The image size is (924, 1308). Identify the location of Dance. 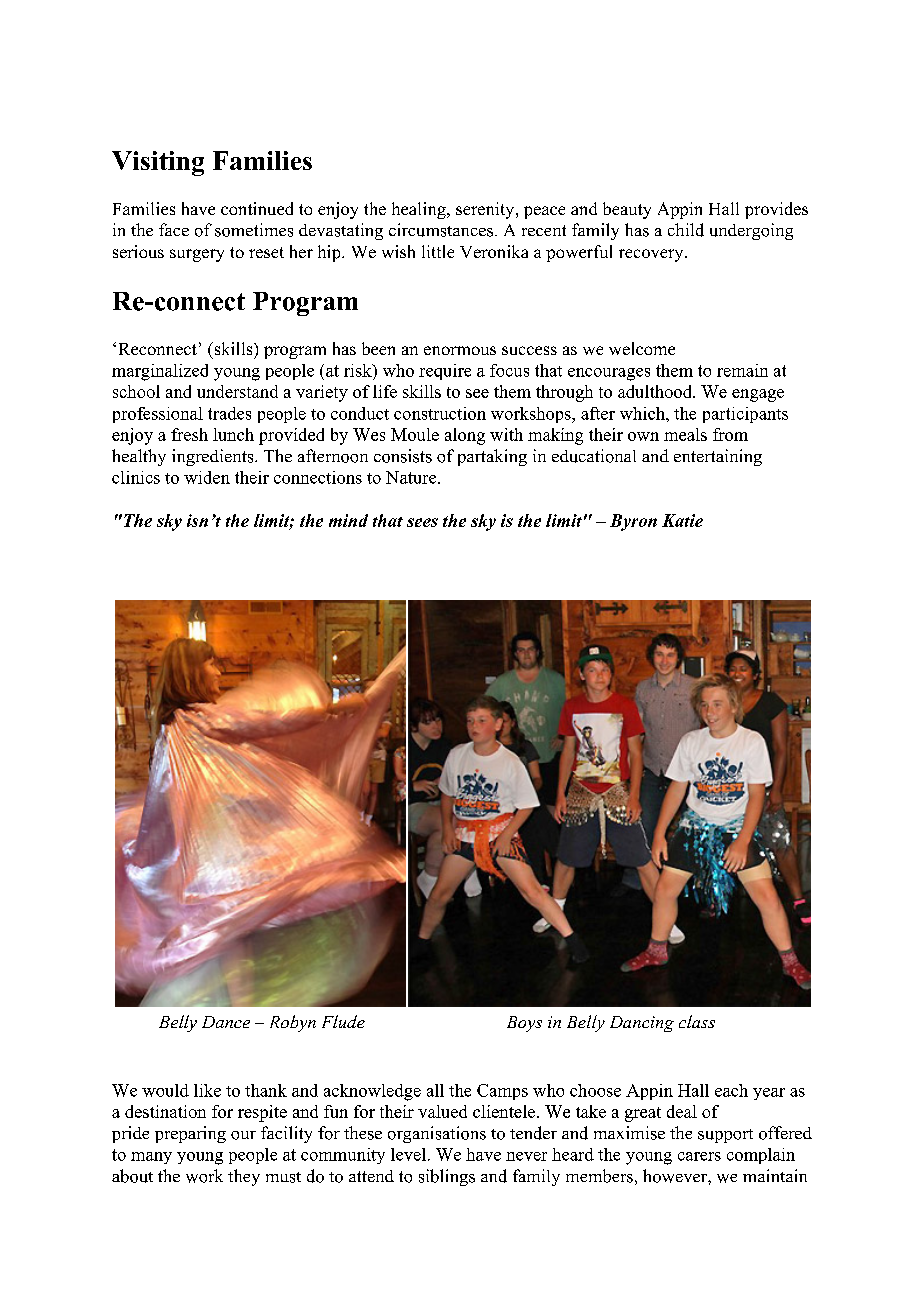
(226, 1022).
